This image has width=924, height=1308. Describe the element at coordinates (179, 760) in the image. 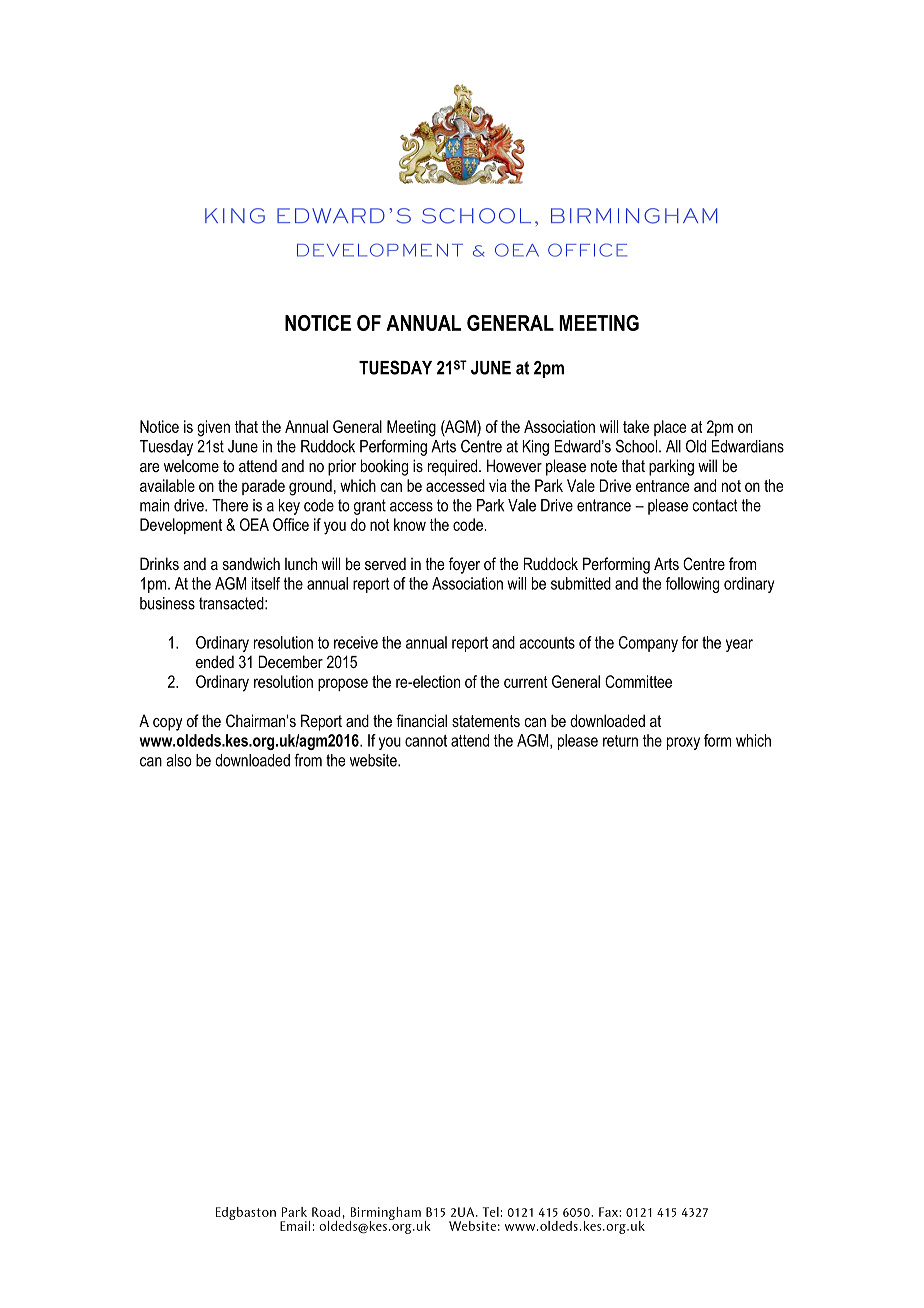

I see `also` at that location.
